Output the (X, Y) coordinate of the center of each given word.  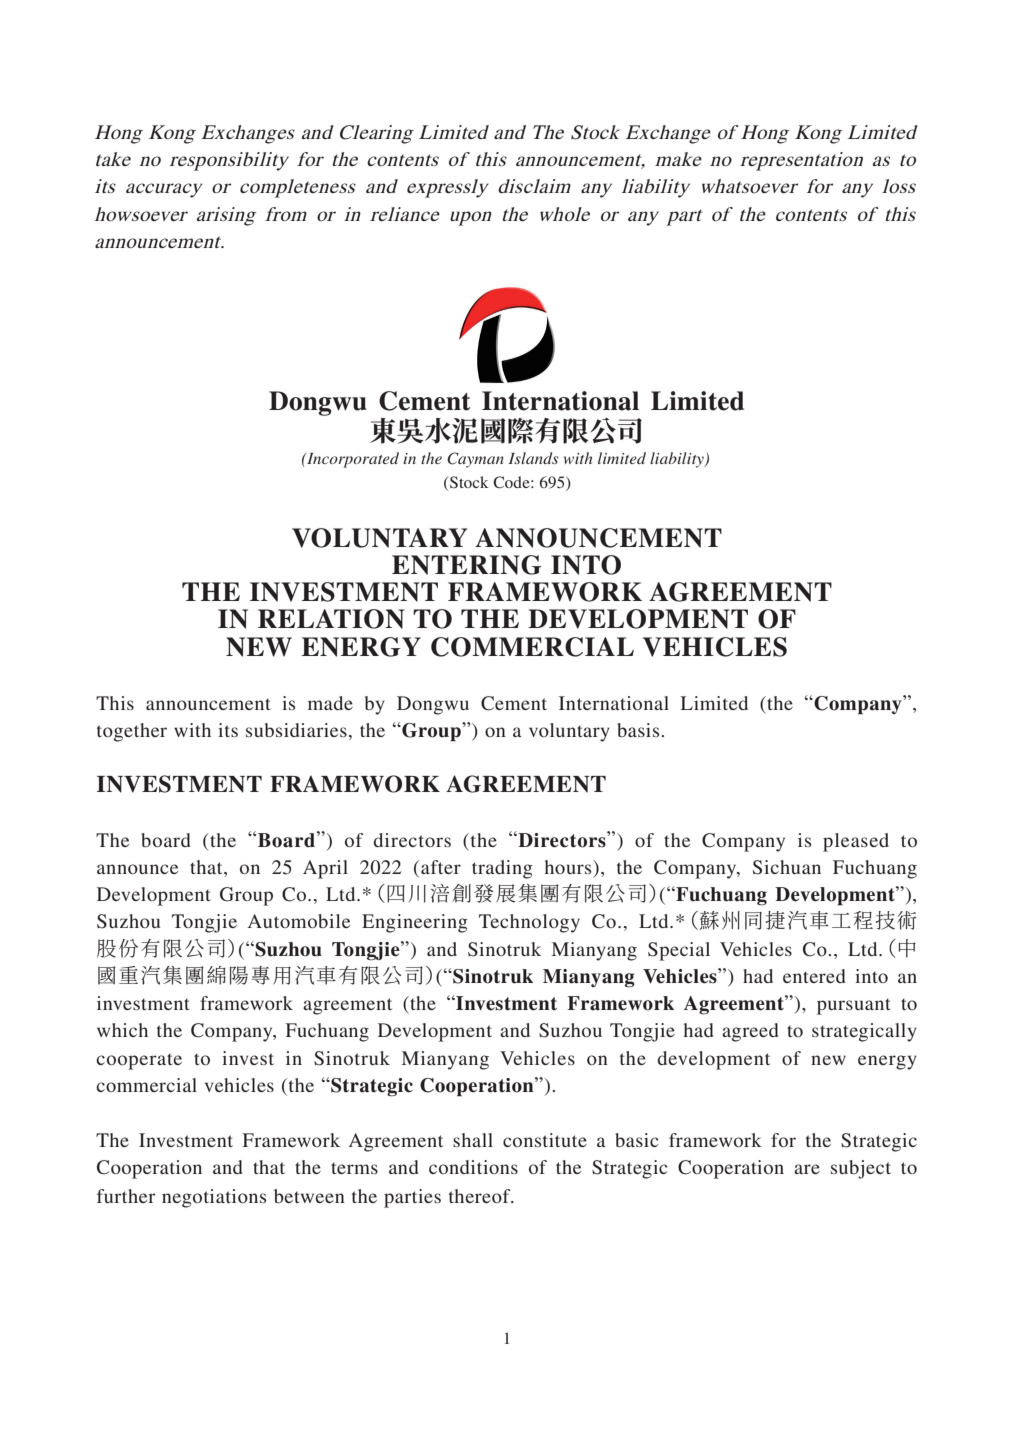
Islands (533, 458)
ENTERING (467, 565)
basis (639, 730)
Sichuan (787, 867)
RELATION (331, 619)
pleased (856, 842)
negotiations (214, 1198)
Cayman (475, 460)
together (132, 732)
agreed (750, 1032)
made (330, 703)
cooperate (139, 1061)
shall (473, 1140)
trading (502, 869)
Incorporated (352, 460)
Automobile (299, 921)
